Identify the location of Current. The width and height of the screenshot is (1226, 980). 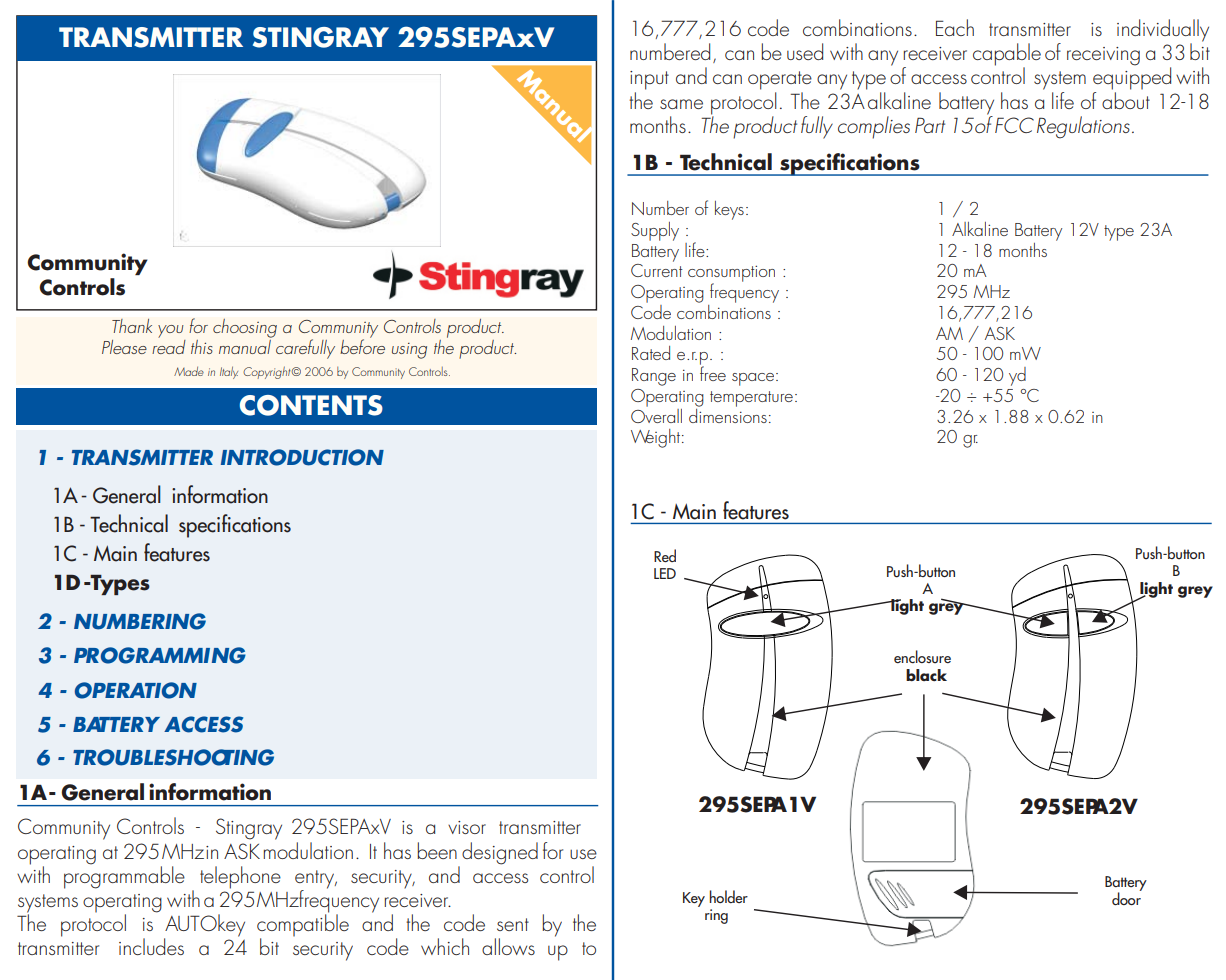
(657, 270).
